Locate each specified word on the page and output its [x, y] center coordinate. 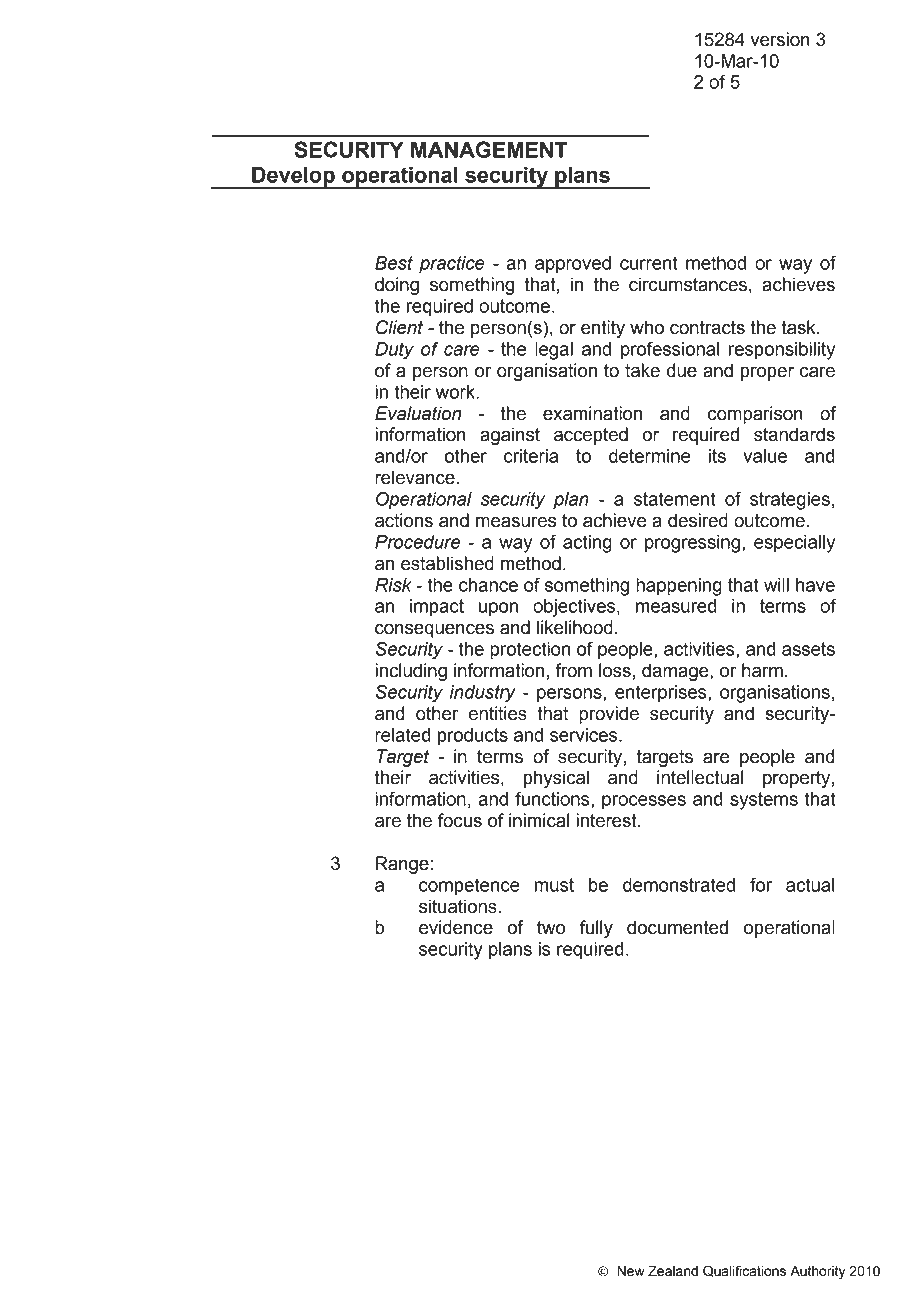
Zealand [673, 1271]
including [411, 672]
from [573, 670]
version [780, 39]
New [631, 1271]
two [551, 928]
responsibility [782, 351]
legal [554, 351]
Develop [293, 178]
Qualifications [744, 1271]
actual [810, 885]
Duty [394, 351]
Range [403, 865]
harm [762, 670]
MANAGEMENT [489, 149]
